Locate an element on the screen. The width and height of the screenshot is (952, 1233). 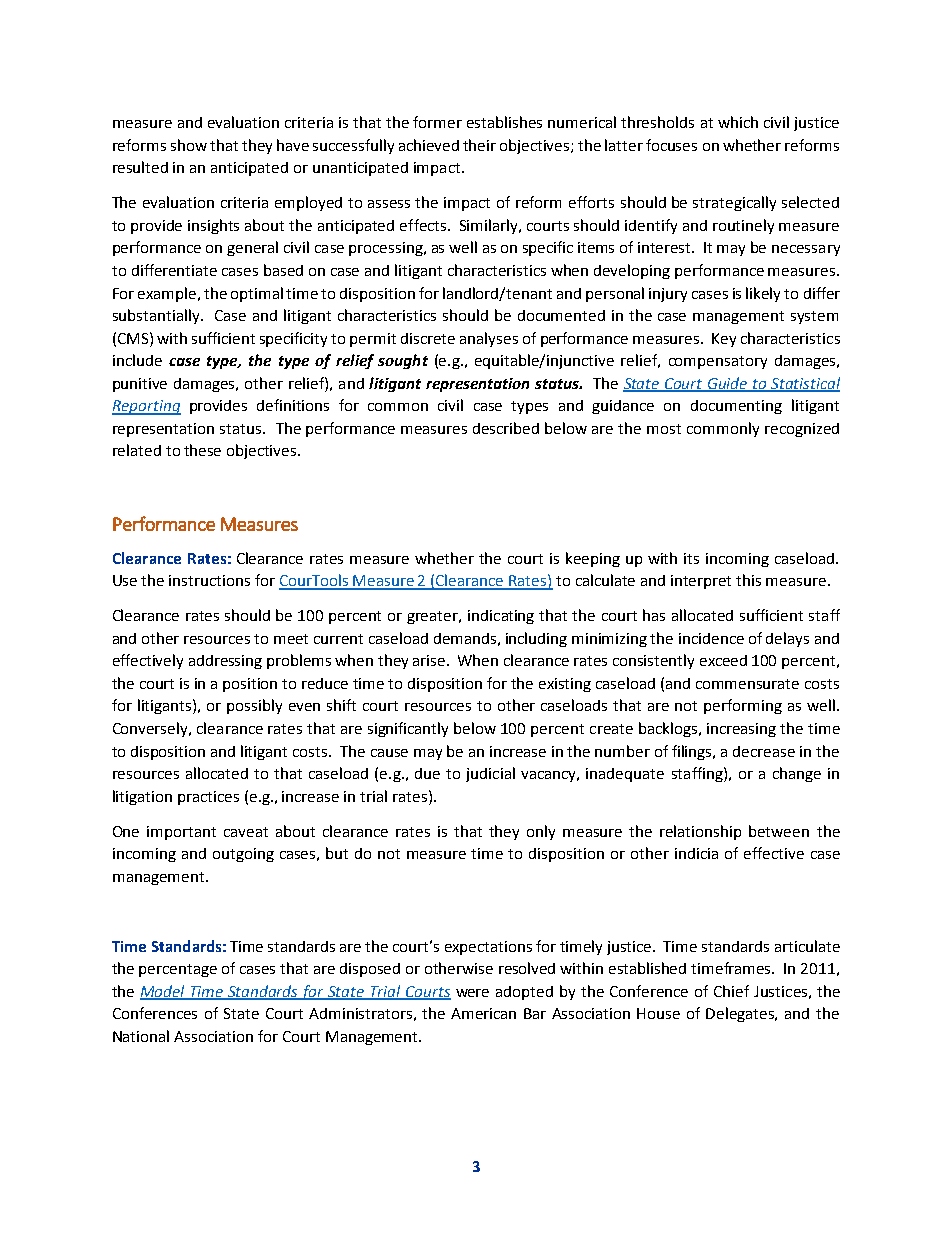
Model is located at coordinates (164, 992).
